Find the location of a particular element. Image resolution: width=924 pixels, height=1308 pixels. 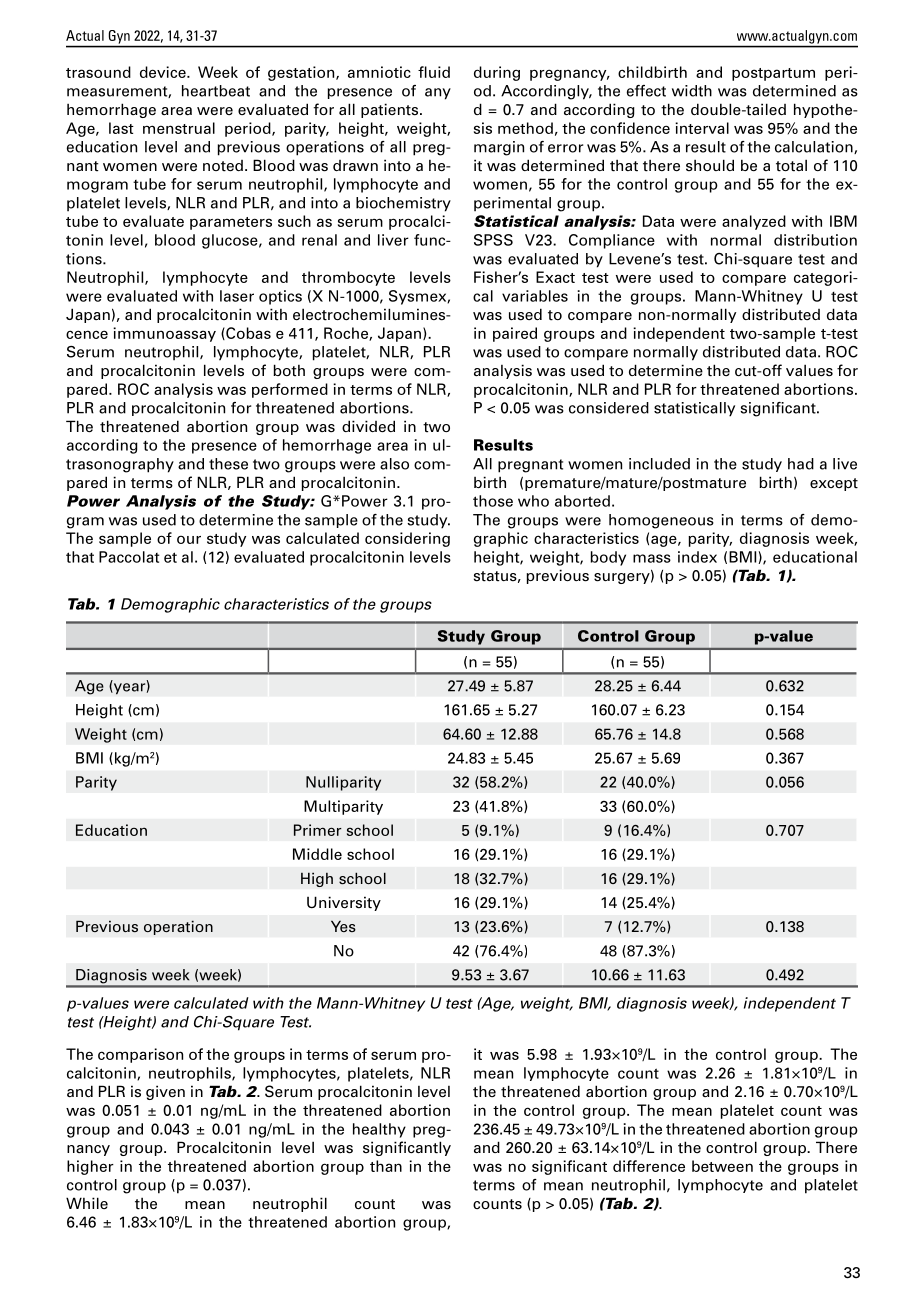

had is located at coordinates (801, 464).
